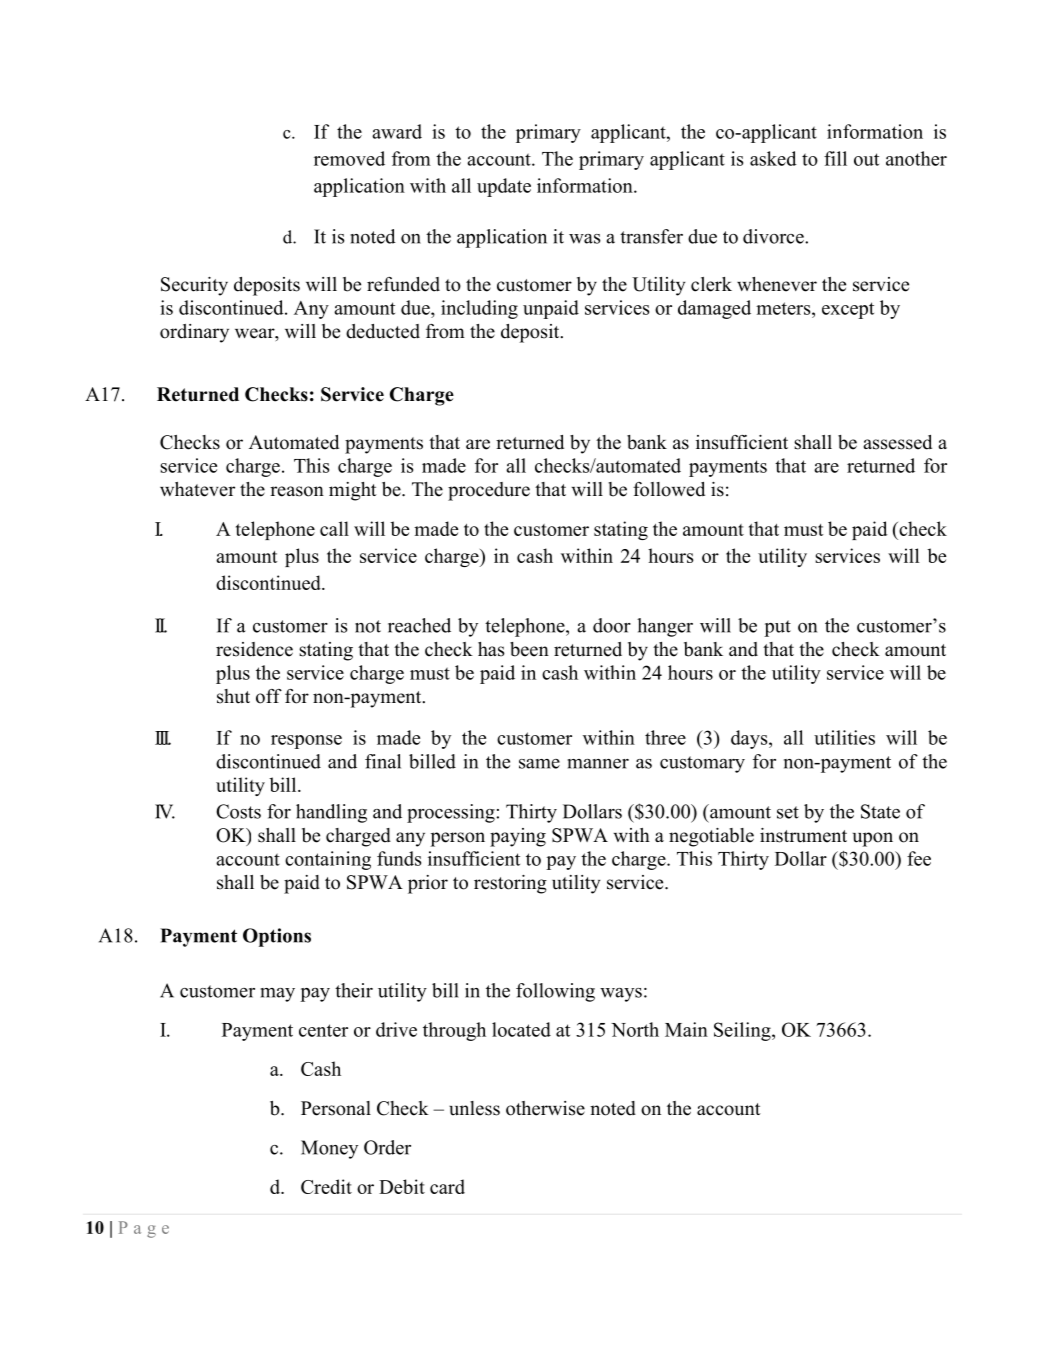 The width and height of the screenshot is (1045, 1352). I want to click on Options, so click(277, 937).
